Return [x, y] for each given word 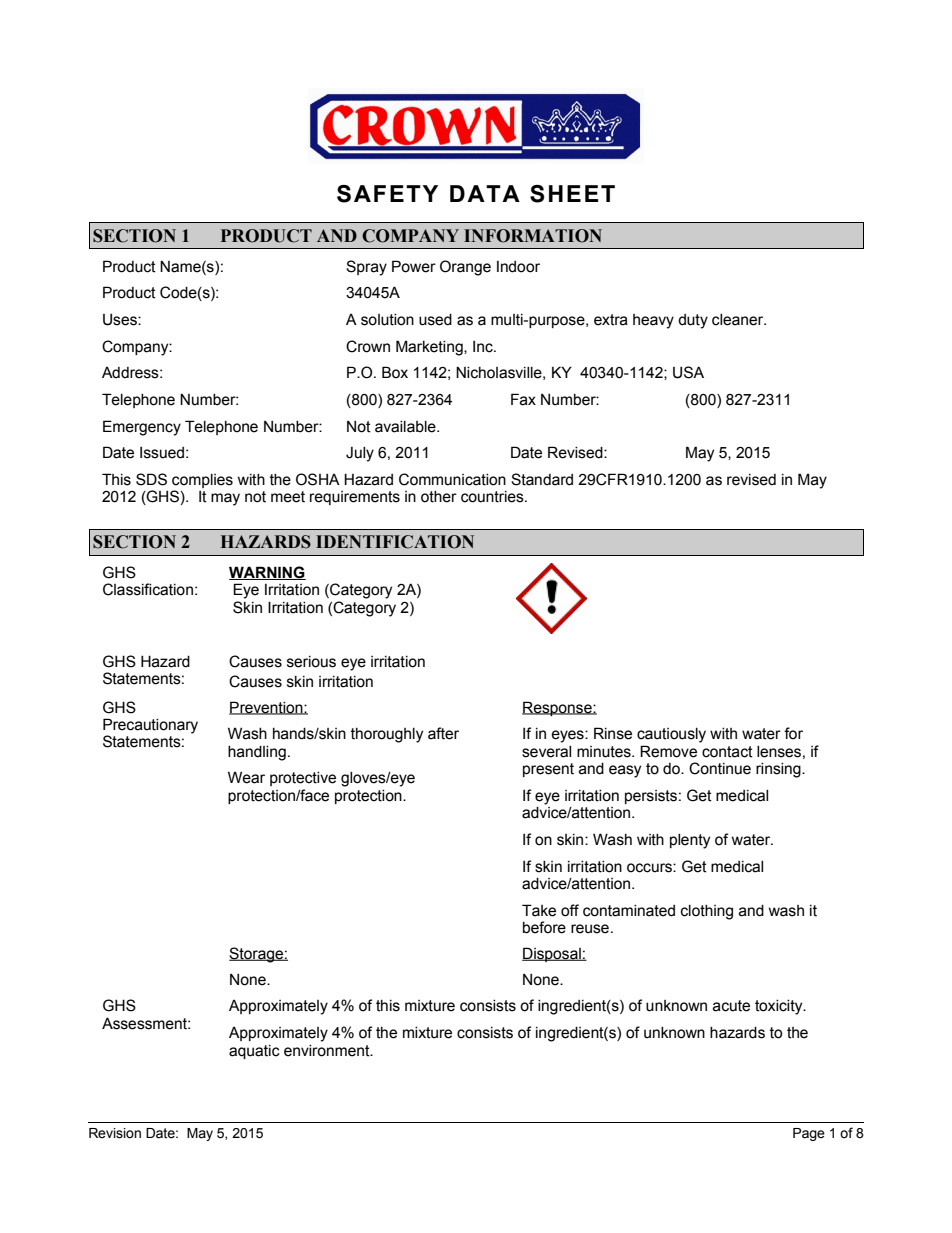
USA [688, 372]
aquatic [254, 1052]
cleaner [739, 320]
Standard [542, 479]
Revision [115, 1133]
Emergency [142, 428]
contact [727, 752]
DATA [485, 193]
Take [539, 910]
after [443, 733]
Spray [366, 268]
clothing [707, 912]
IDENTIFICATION [395, 542]
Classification [148, 589]
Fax [523, 399]
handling [257, 753]
